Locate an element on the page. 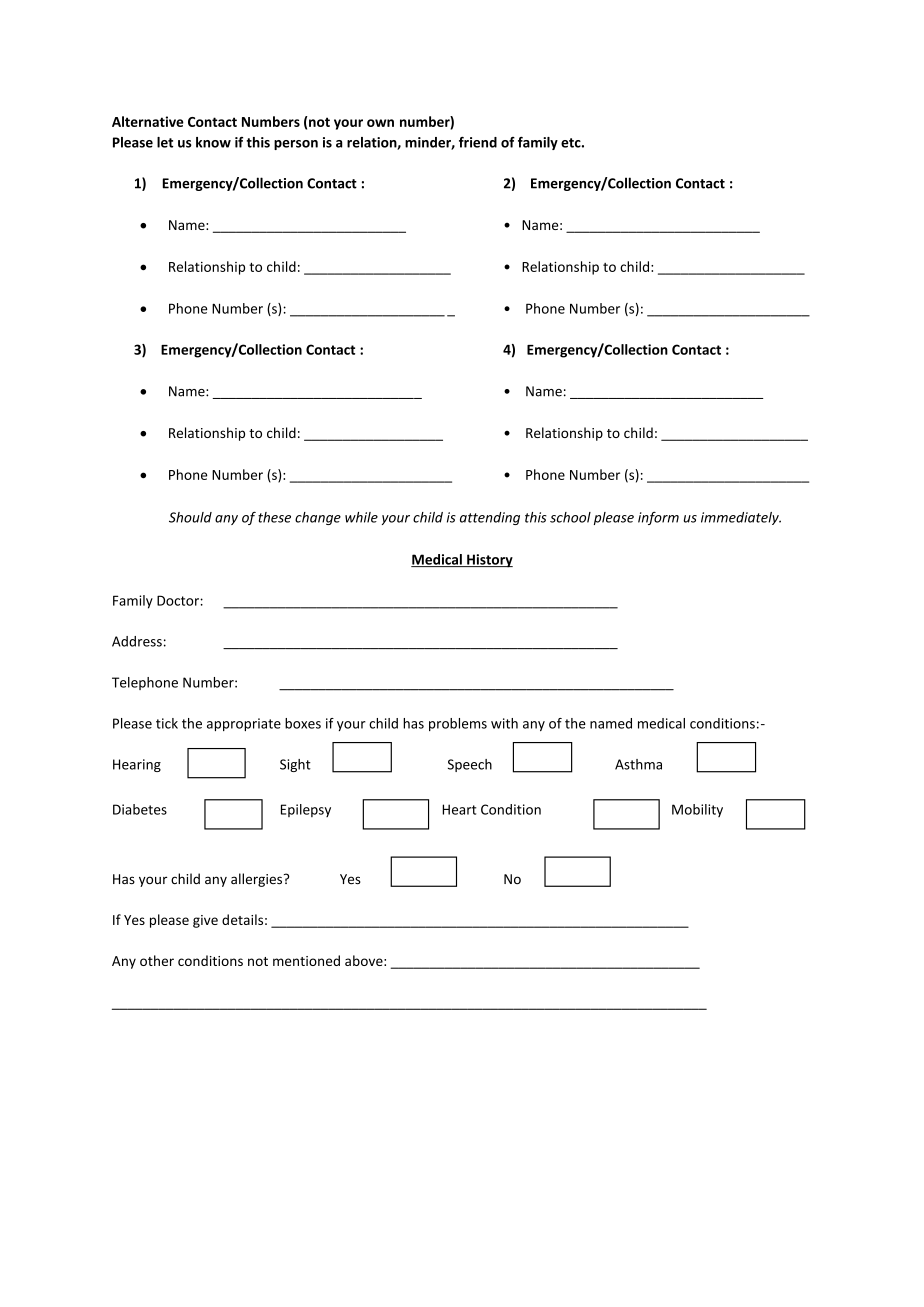 This document has width=924, height=1307. problems is located at coordinates (458, 724).
